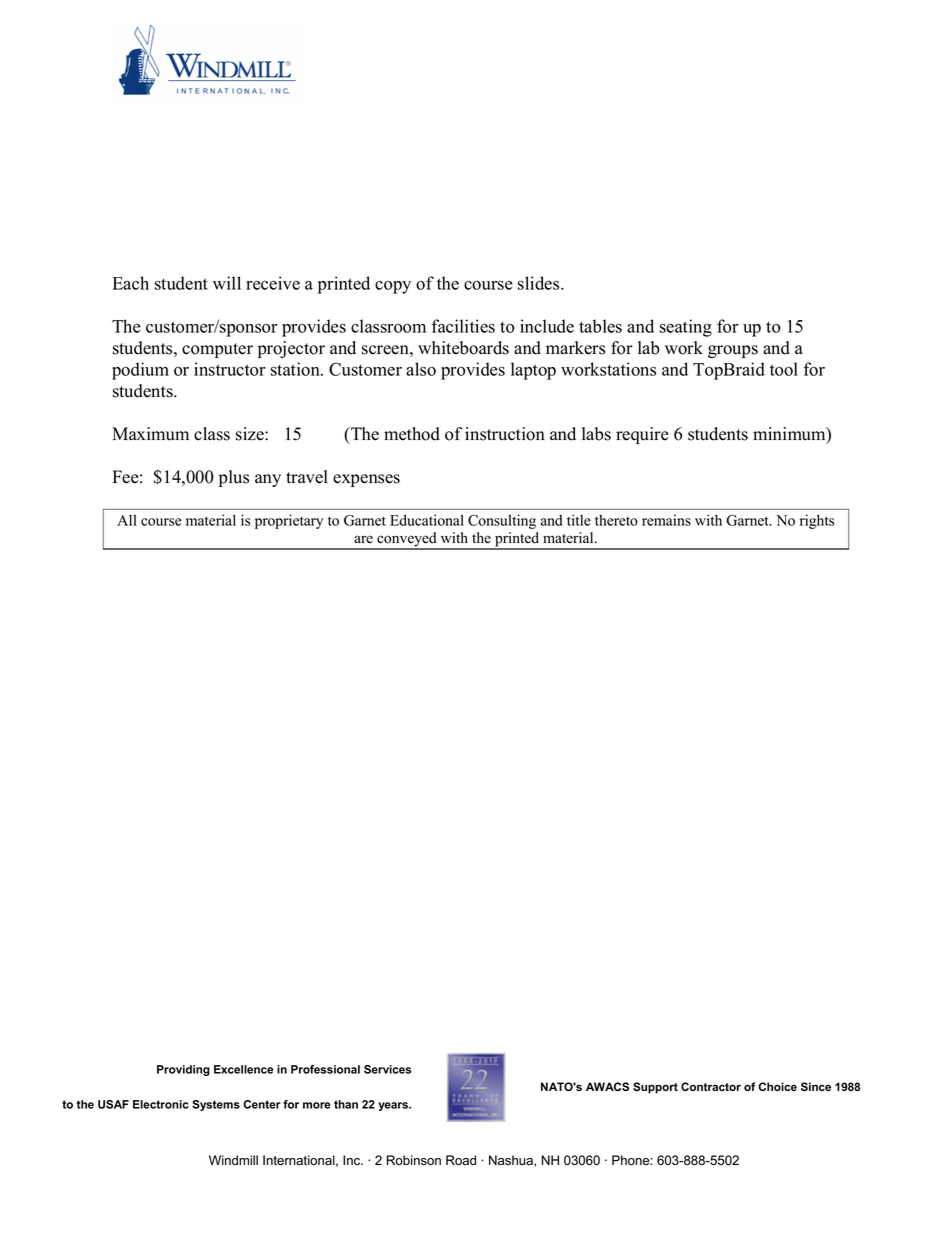 Image resolution: width=952 pixels, height=1233 pixels. I want to click on remains, so click(666, 520).
